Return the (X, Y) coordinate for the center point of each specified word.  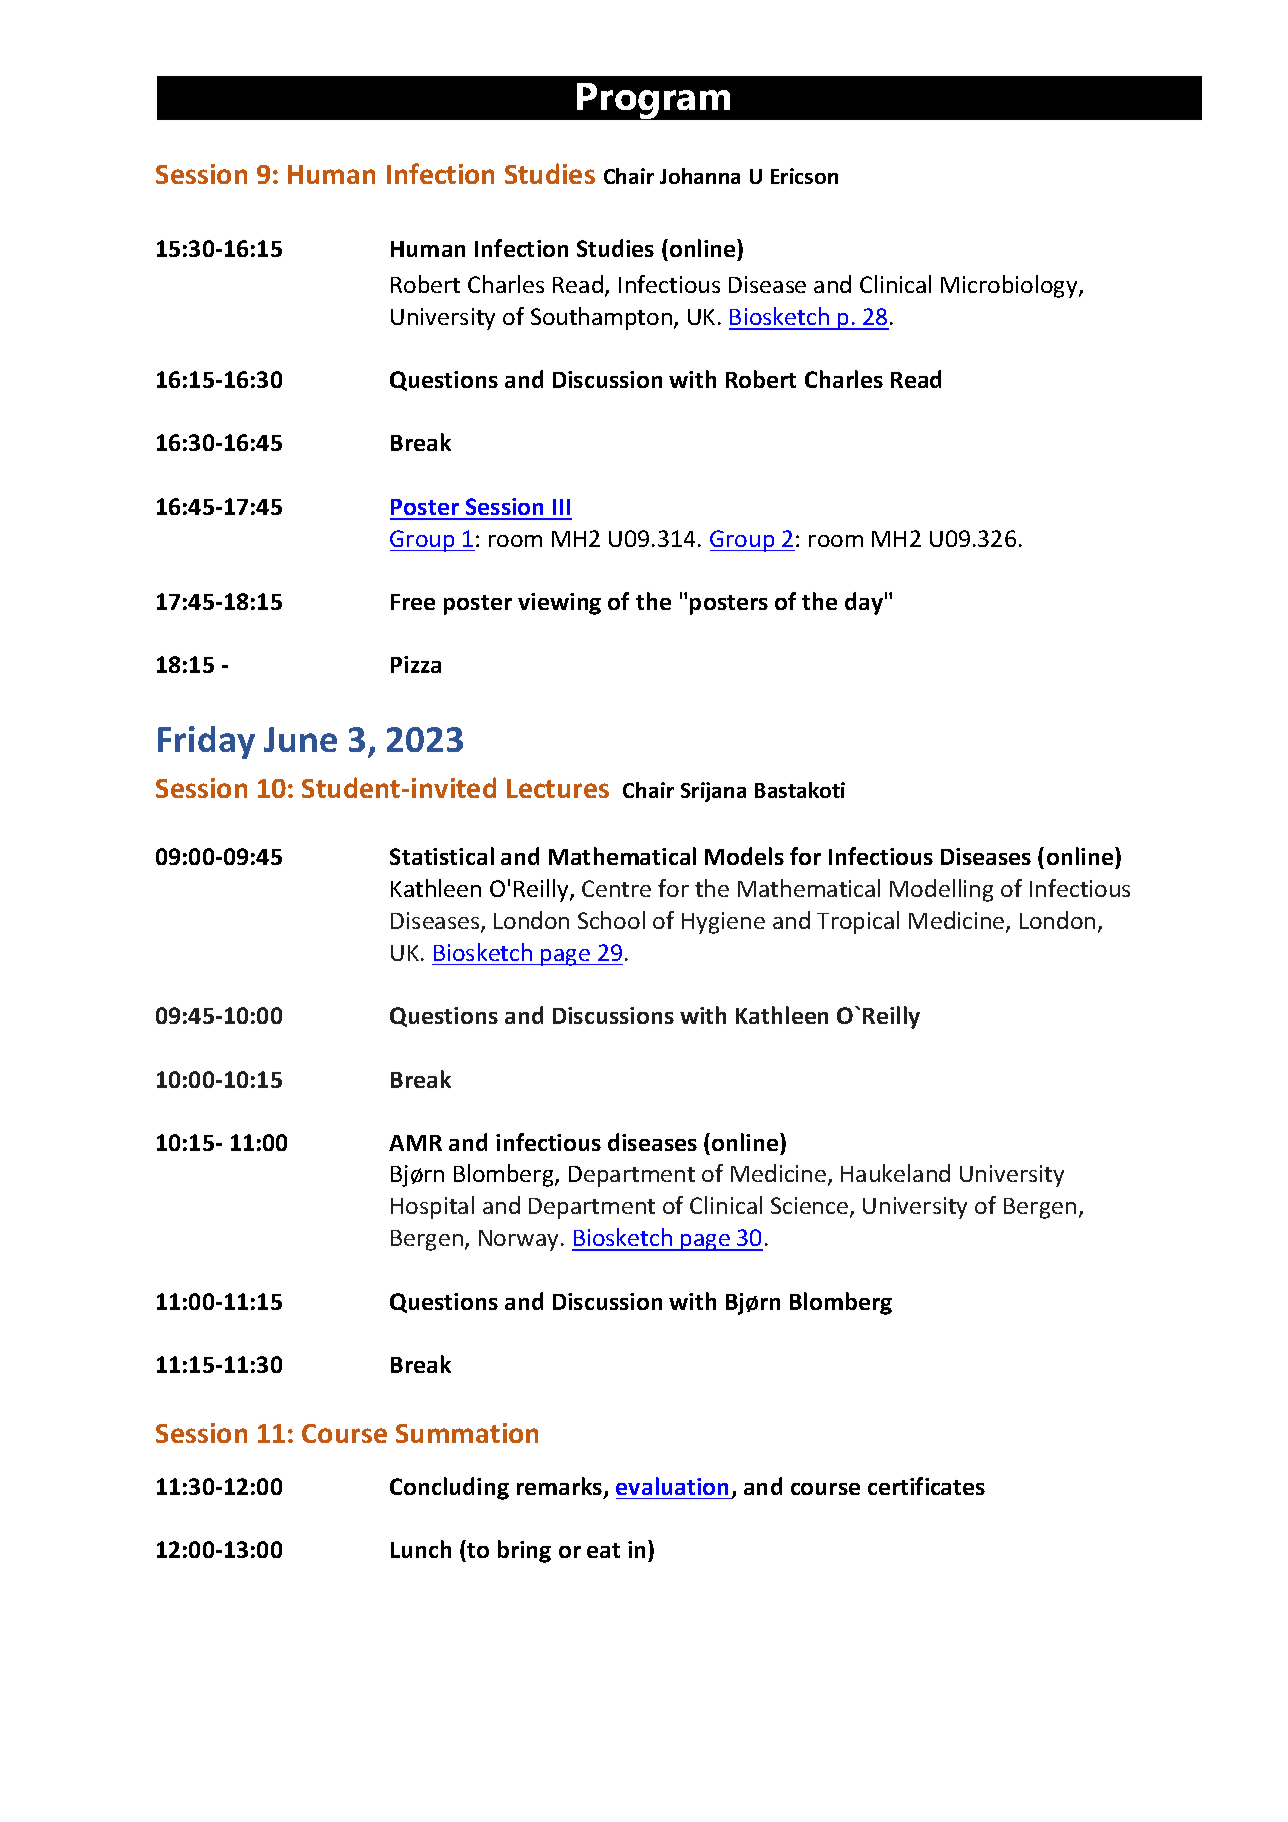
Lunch (421, 1549)
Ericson (804, 176)
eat (603, 1550)
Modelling (941, 890)
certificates (926, 1486)
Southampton (601, 318)
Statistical (442, 856)
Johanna (700, 176)
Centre (616, 888)
